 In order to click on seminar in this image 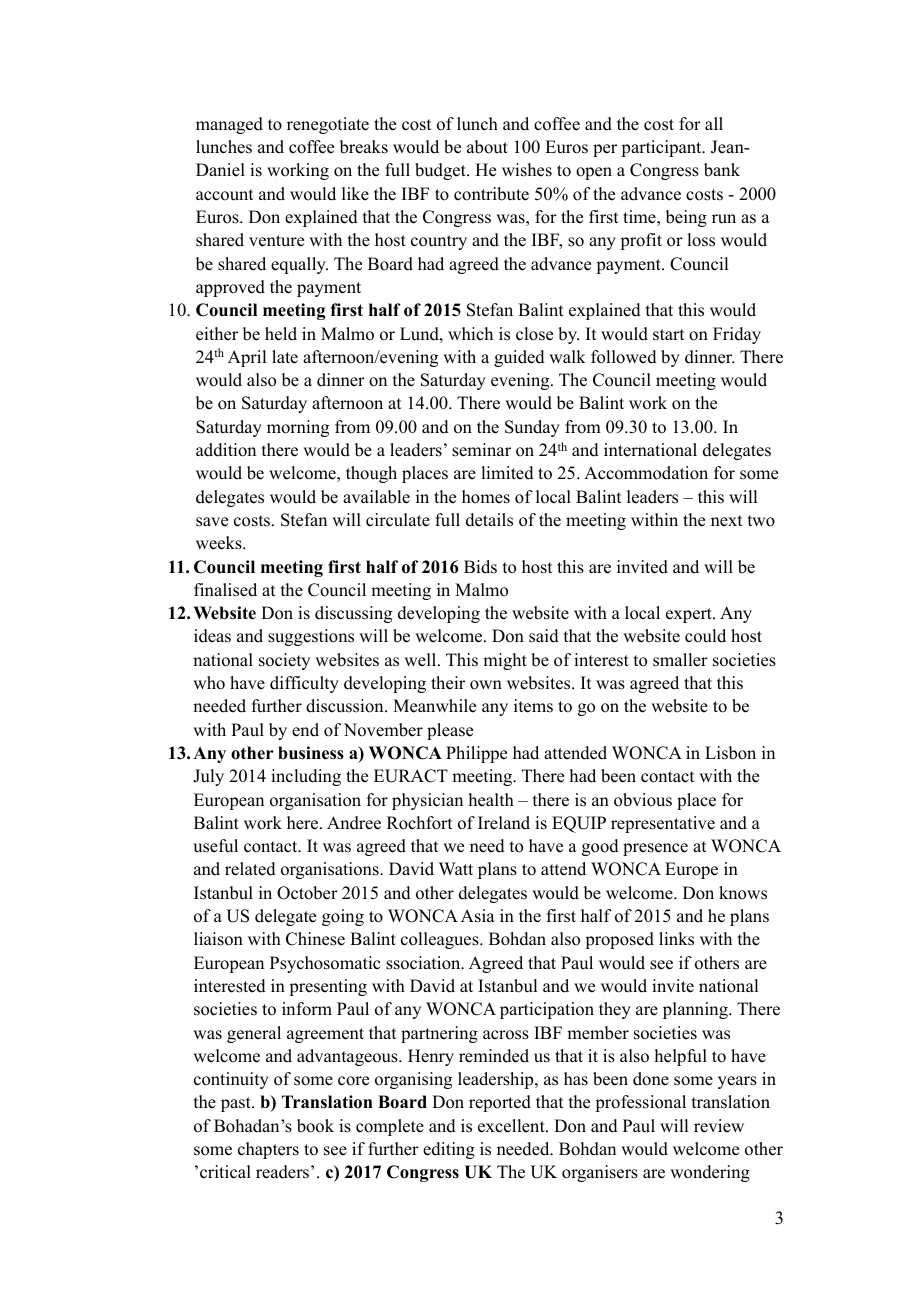, I will do `click(481, 450)`.
